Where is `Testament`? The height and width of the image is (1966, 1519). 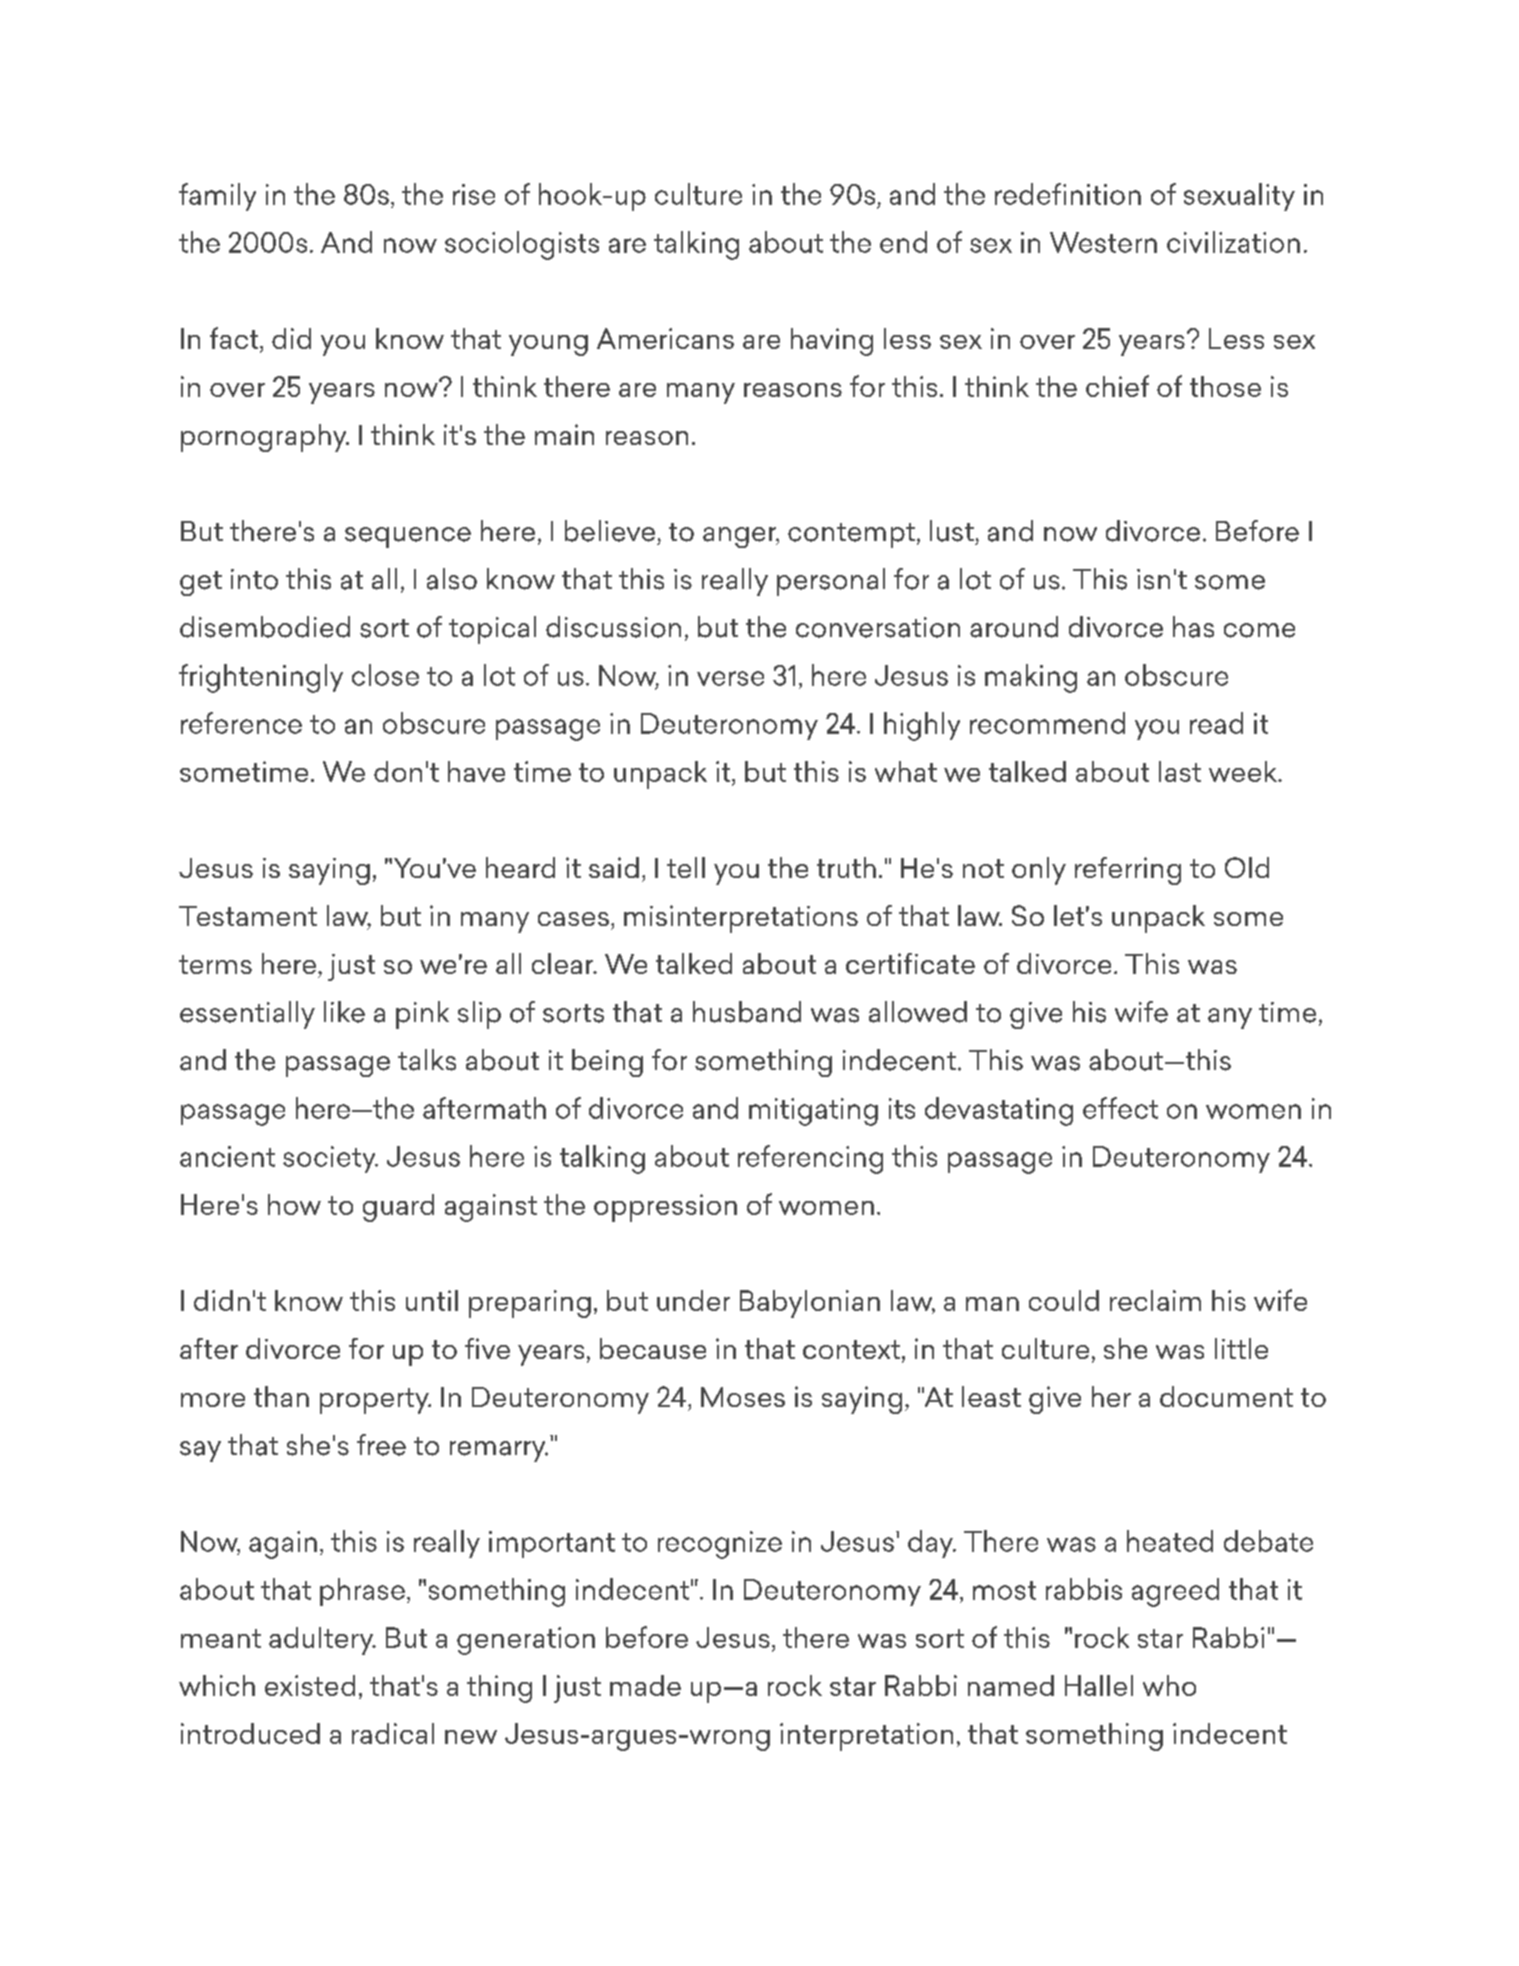
Testament is located at coordinates (248, 916).
